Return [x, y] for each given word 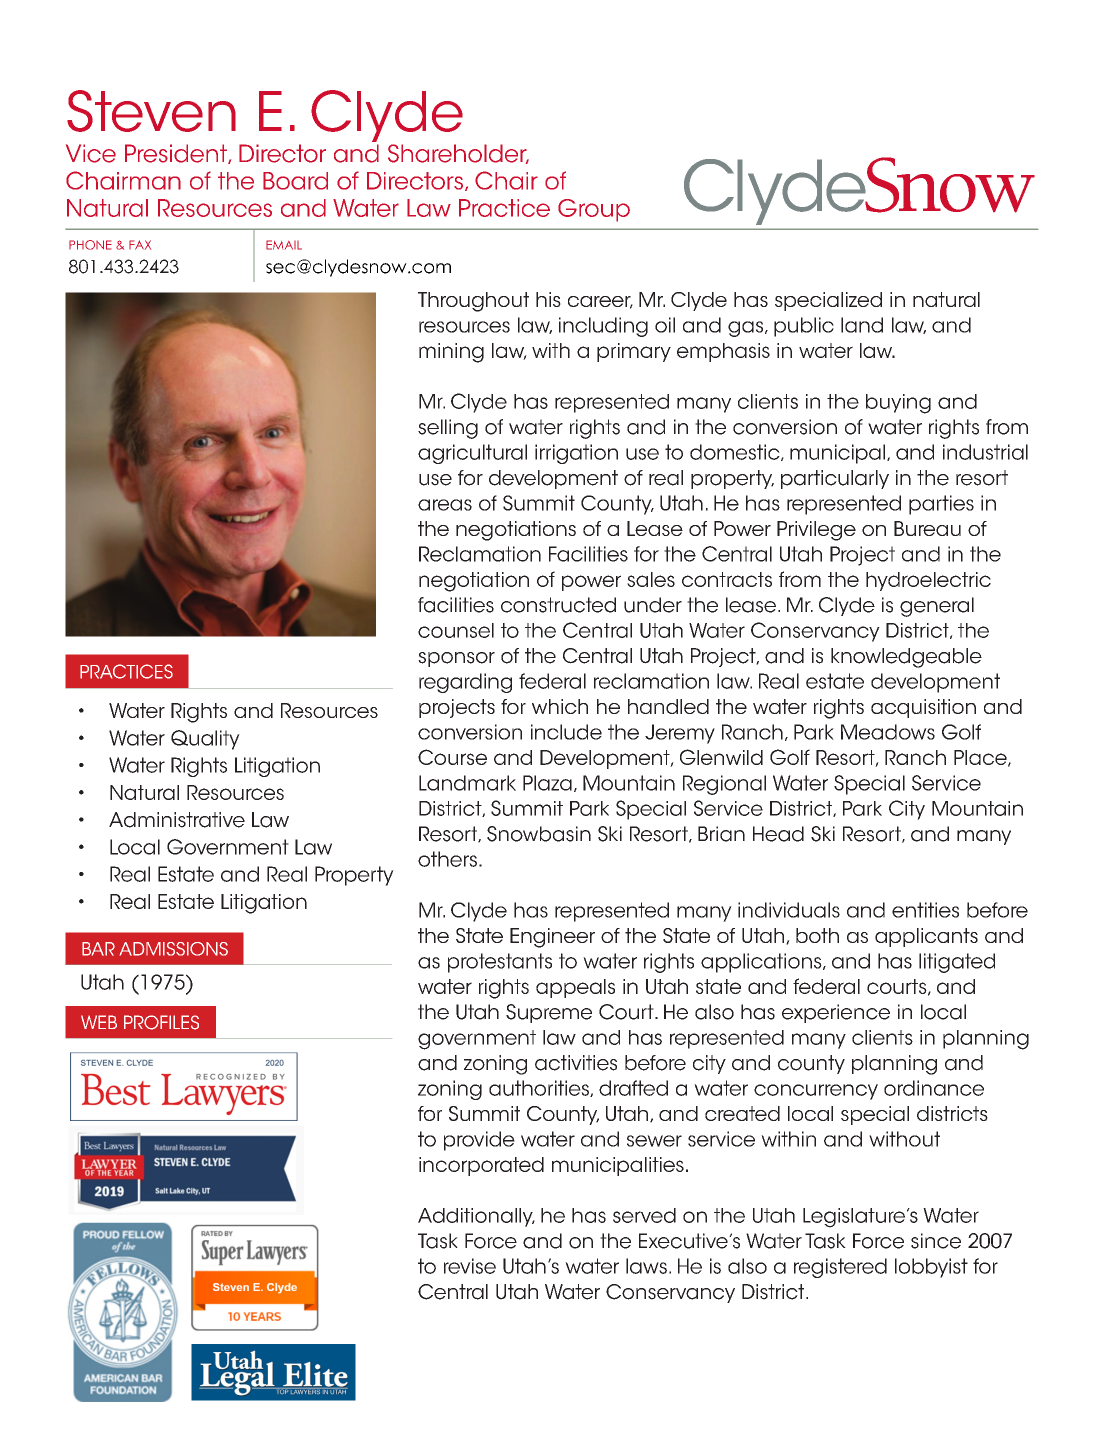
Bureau [927, 528]
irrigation [576, 454]
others [447, 859]
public [804, 327]
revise [470, 1266]
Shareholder [458, 154]
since [936, 1241]
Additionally [476, 1217]
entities [925, 910]
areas [445, 505]
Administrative [177, 820]
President [177, 154]
